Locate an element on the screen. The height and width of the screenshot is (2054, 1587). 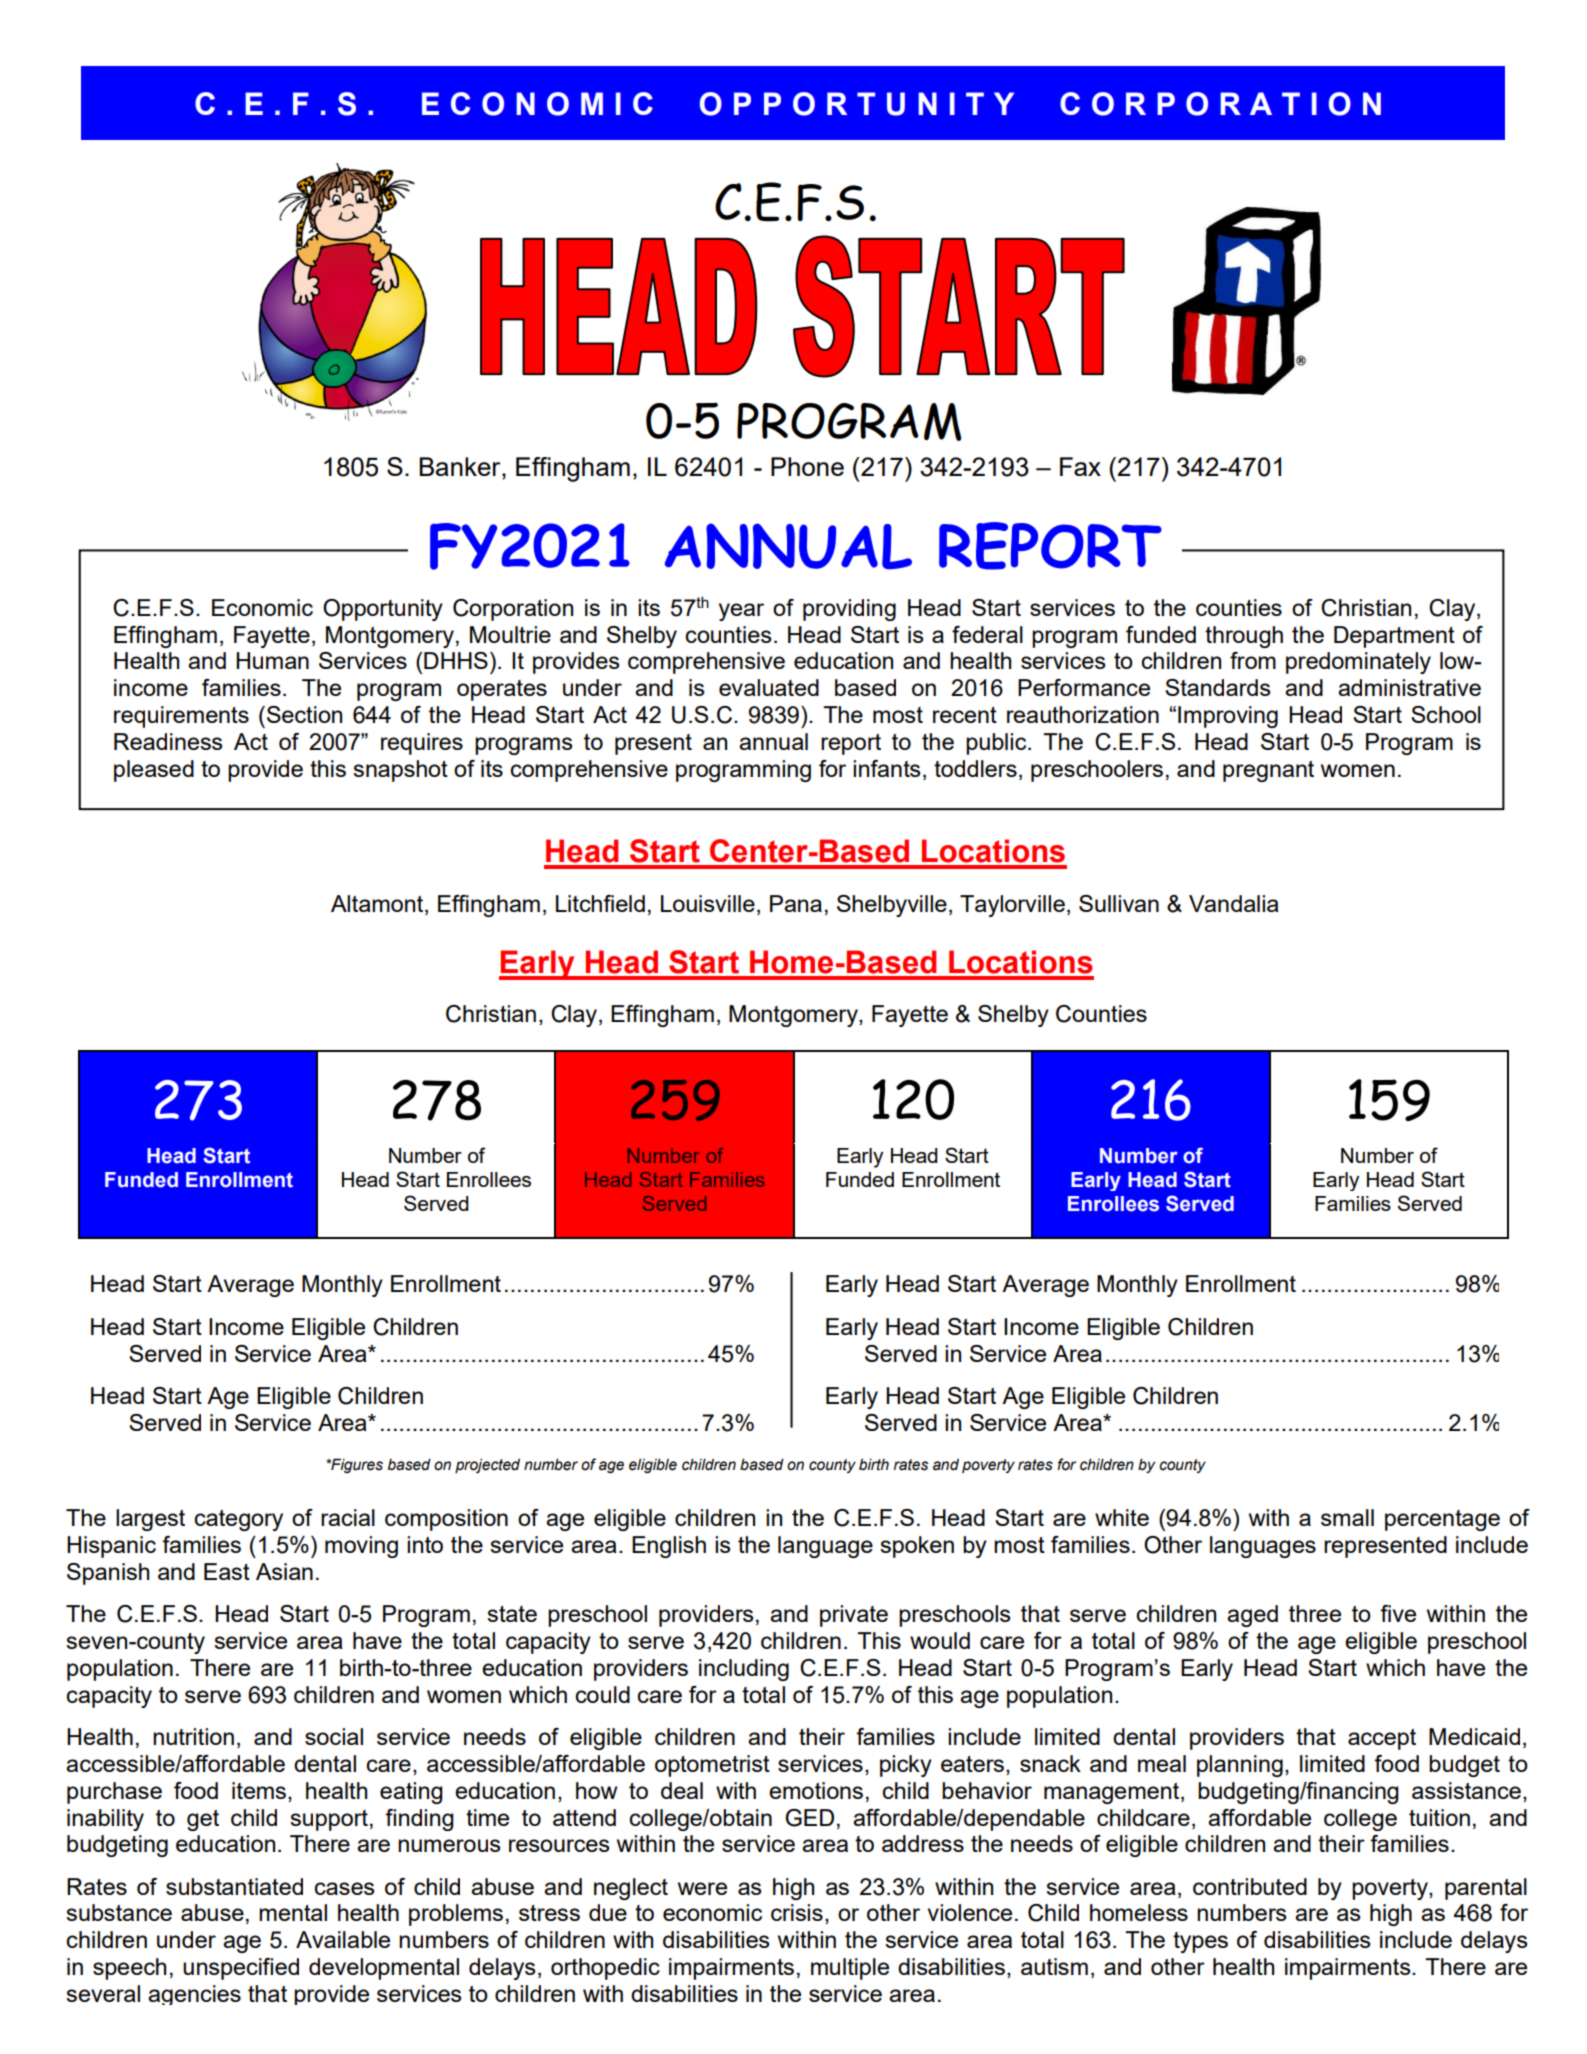
types is located at coordinates (1200, 1942).
